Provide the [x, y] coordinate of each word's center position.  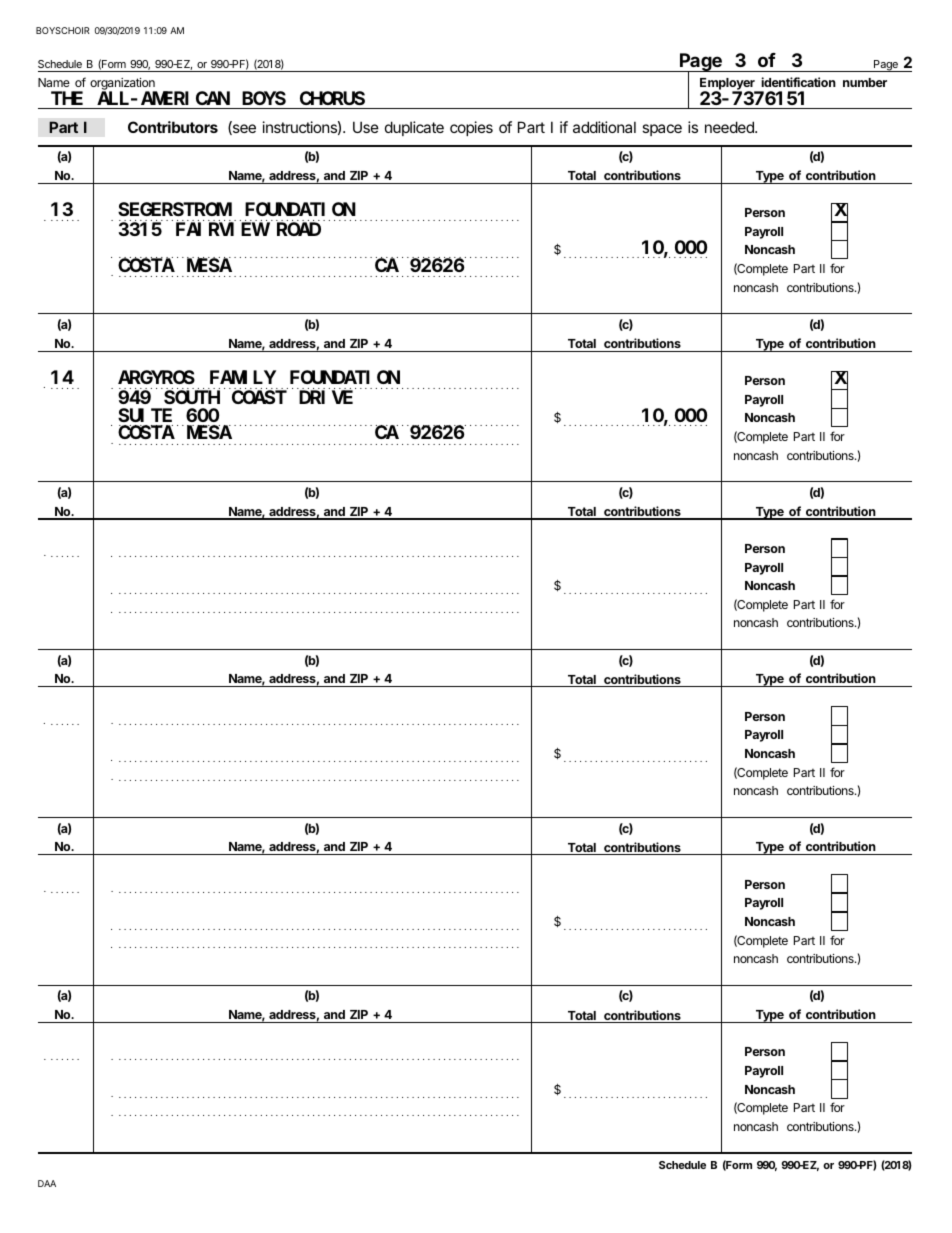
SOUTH [192, 397]
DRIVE [326, 397]
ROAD [299, 229]
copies [471, 128]
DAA [47, 1183]
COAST [259, 397]
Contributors [173, 127]
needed [730, 127]
